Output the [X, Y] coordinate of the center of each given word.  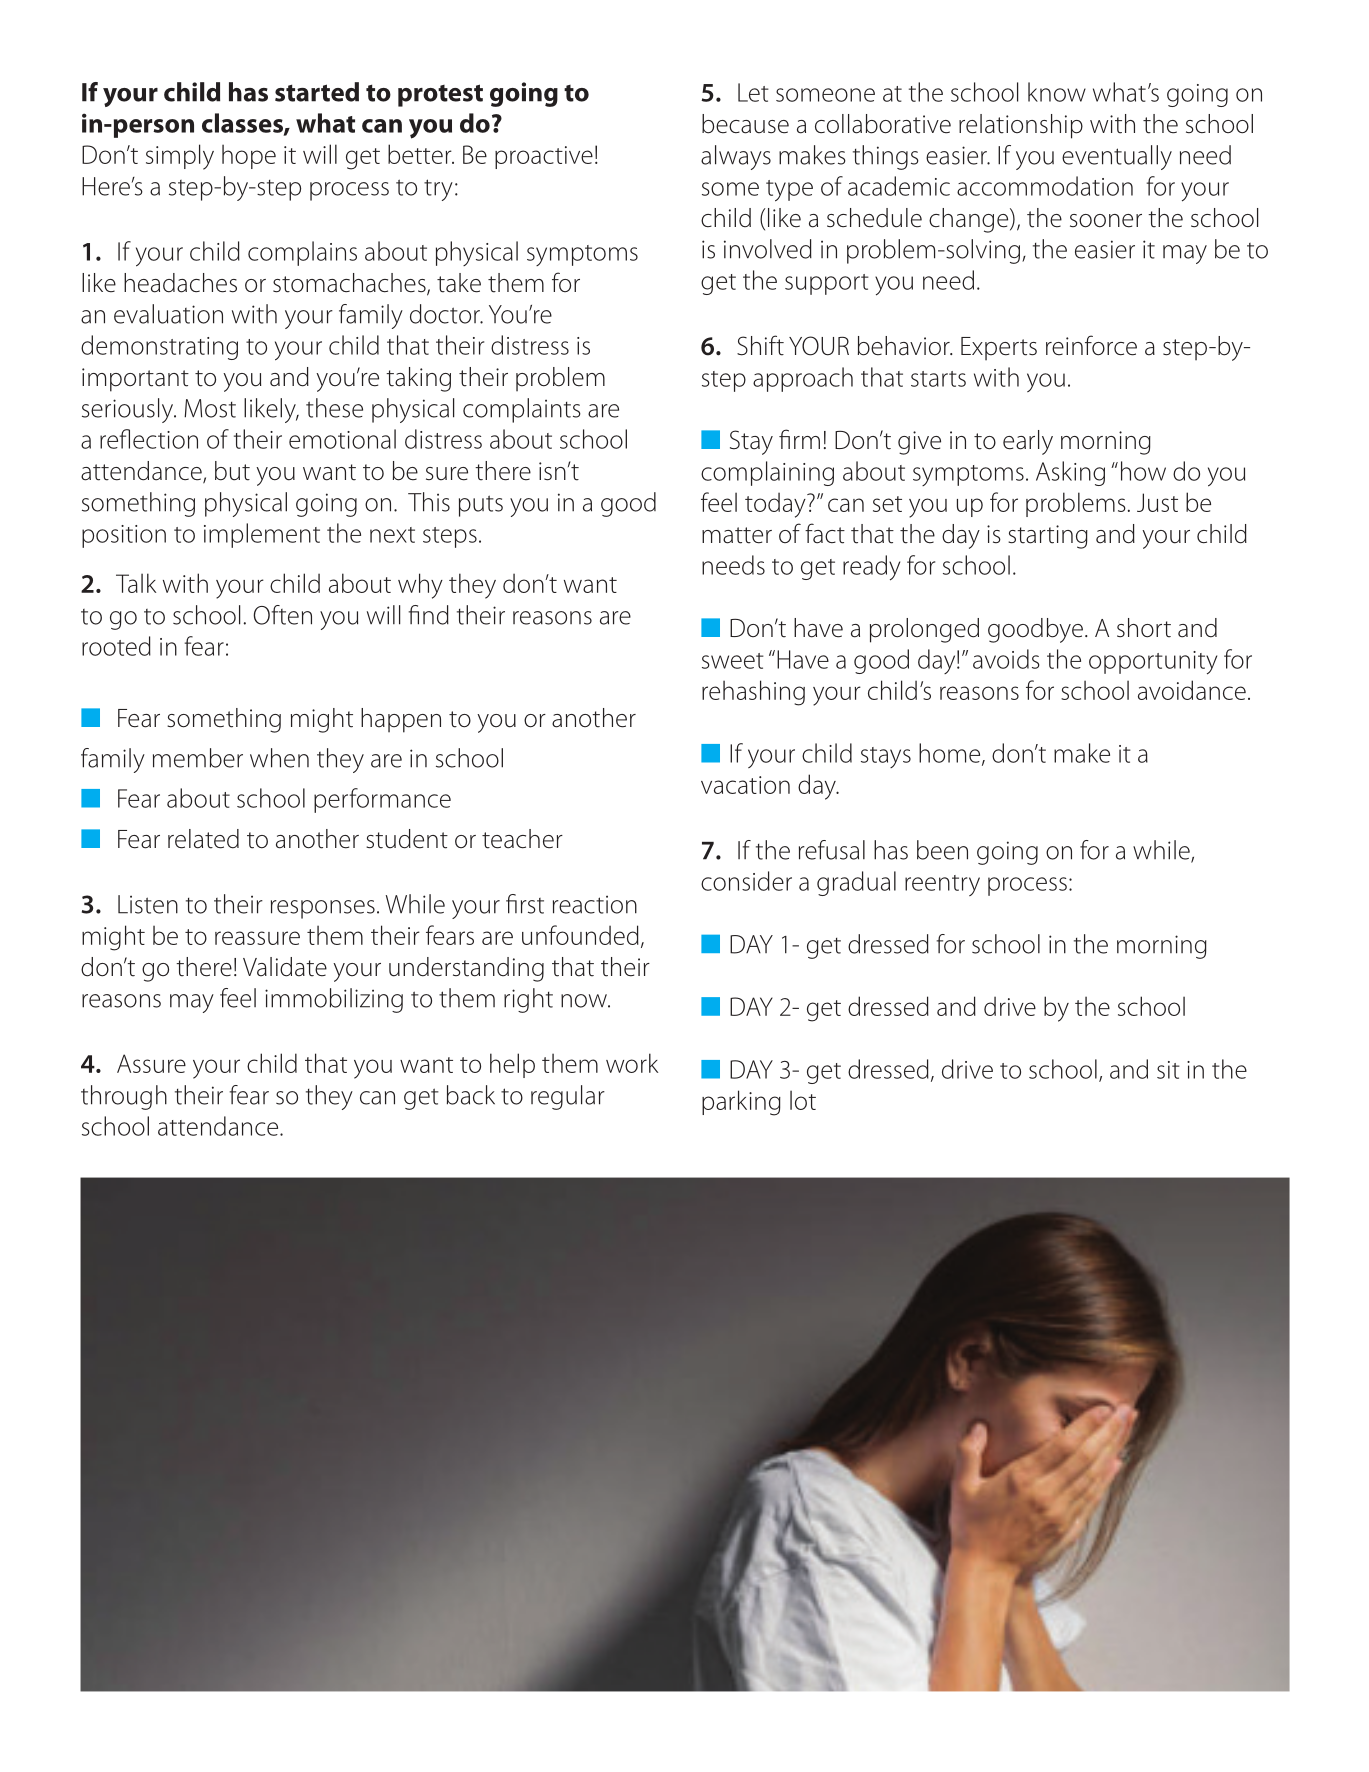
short [1144, 628]
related [203, 839]
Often [282, 615]
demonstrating [159, 347]
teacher [522, 839]
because [745, 124]
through [124, 1097]
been [942, 850]
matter [737, 535]
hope [249, 156]
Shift [760, 345]
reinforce [1091, 345]
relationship [1021, 126]
